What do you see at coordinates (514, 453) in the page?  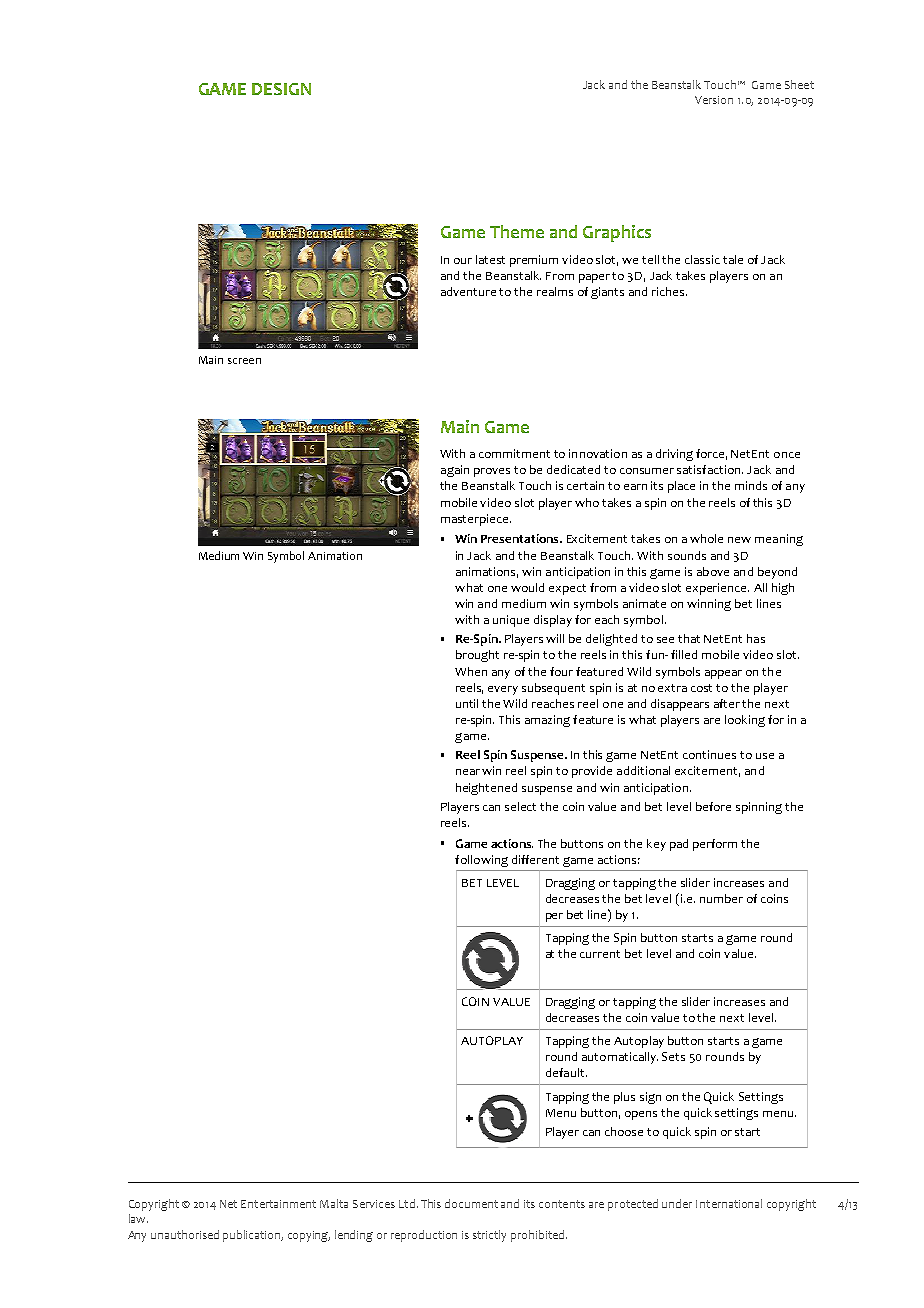 I see `commitment` at bounding box center [514, 453].
